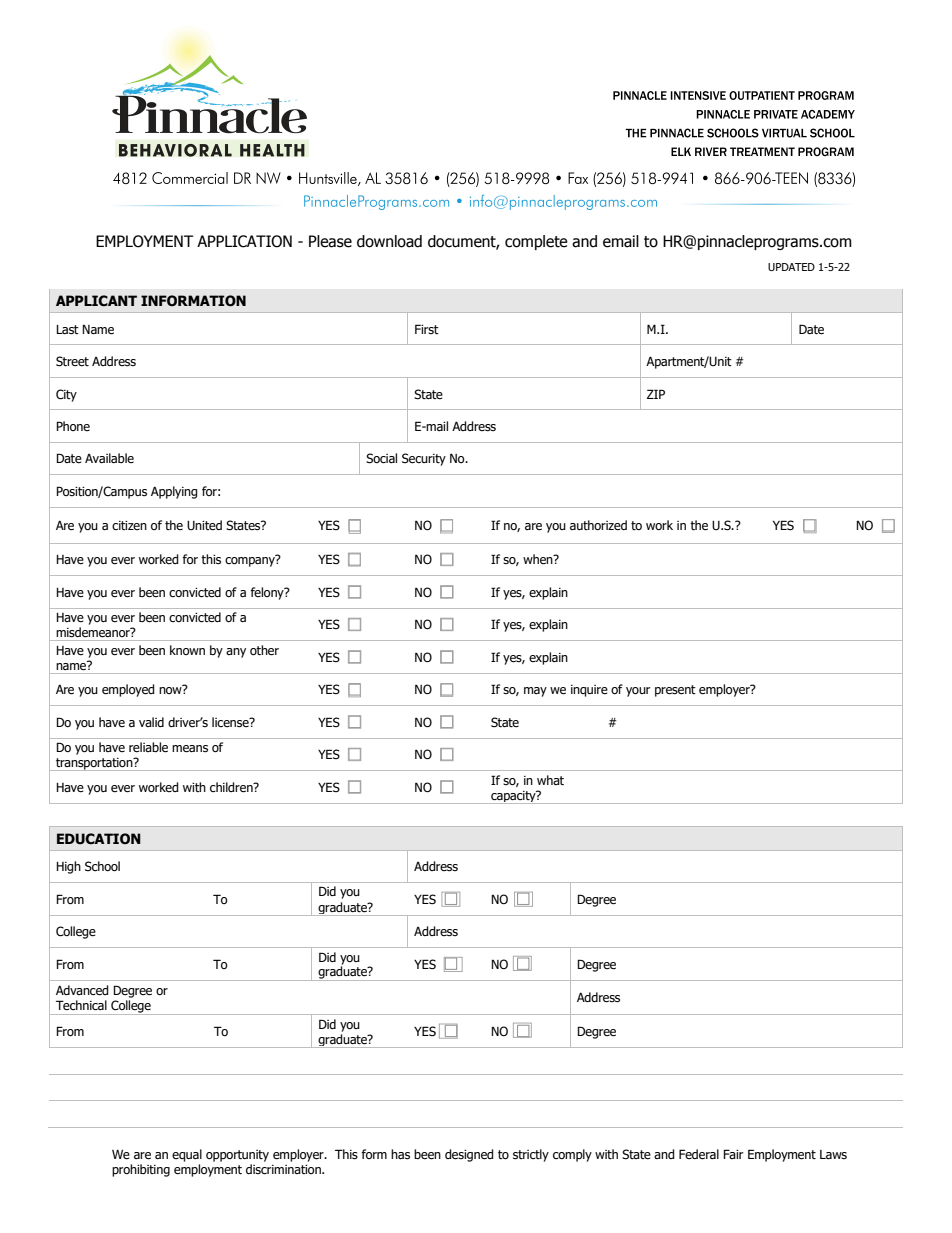 This screenshot has width=952, height=1233. What do you see at coordinates (389, 241) in the screenshot?
I see `download` at bounding box center [389, 241].
